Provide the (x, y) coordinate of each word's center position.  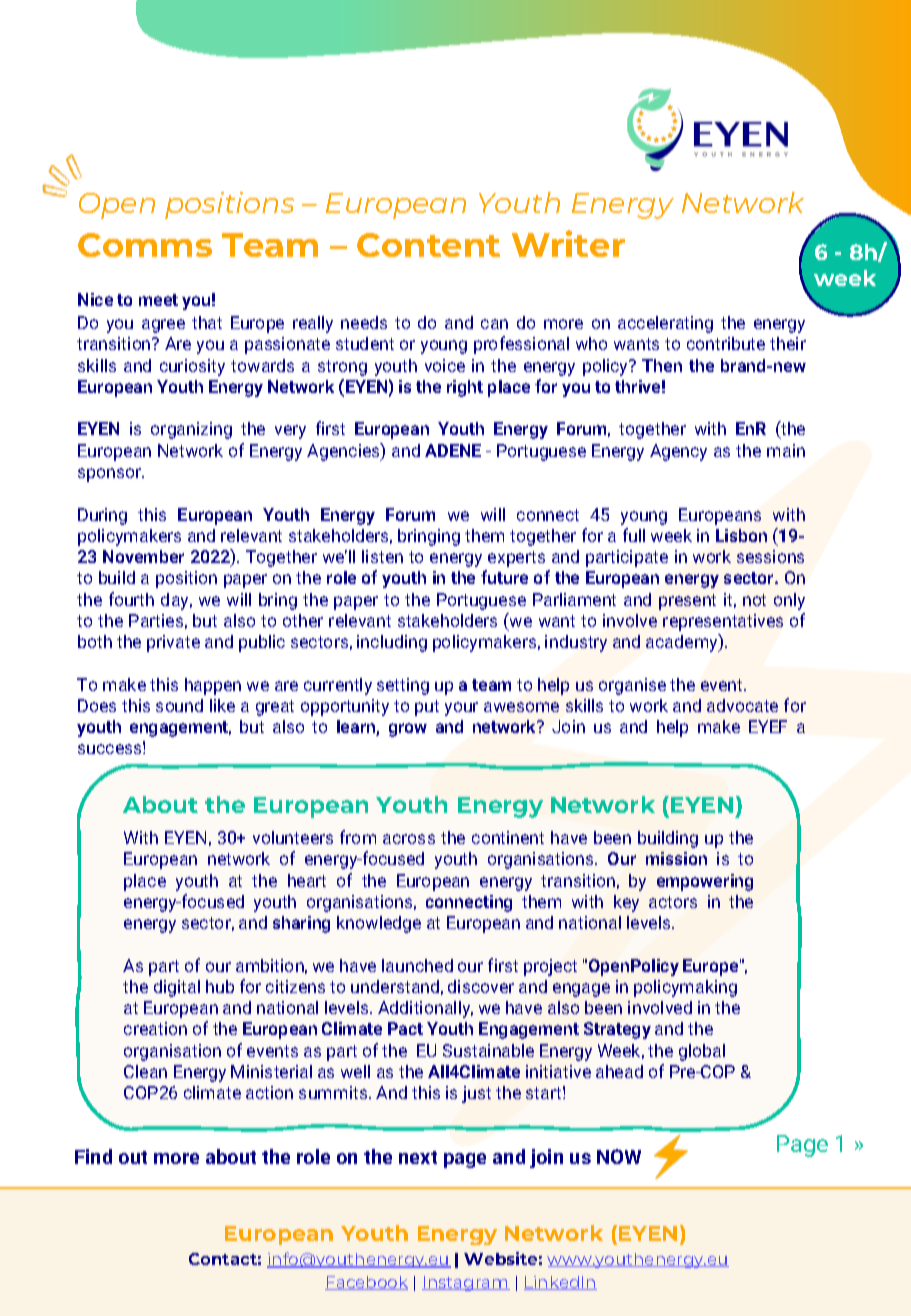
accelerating (665, 324)
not (754, 600)
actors (673, 902)
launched (417, 965)
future (504, 577)
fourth (131, 599)
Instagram (466, 1283)
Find (93, 1156)
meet (158, 300)
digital (177, 988)
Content (428, 245)
